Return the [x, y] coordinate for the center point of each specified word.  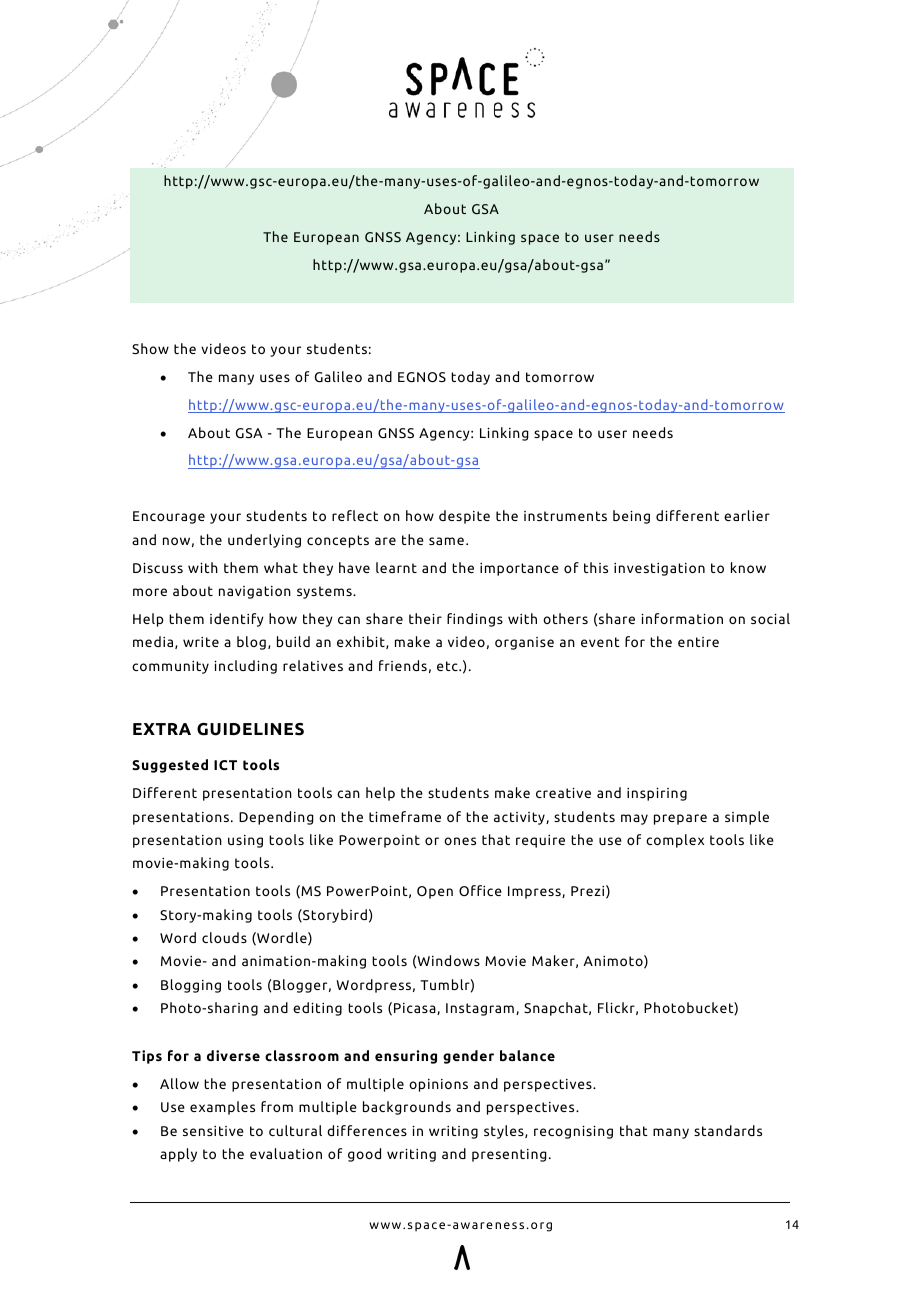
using [245, 841]
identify [237, 620]
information [682, 618]
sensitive [213, 1131]
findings [475, 620]
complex [675, 841]
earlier [747, 515]
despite [464, 517]
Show [150, 348]
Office [480, 890]
